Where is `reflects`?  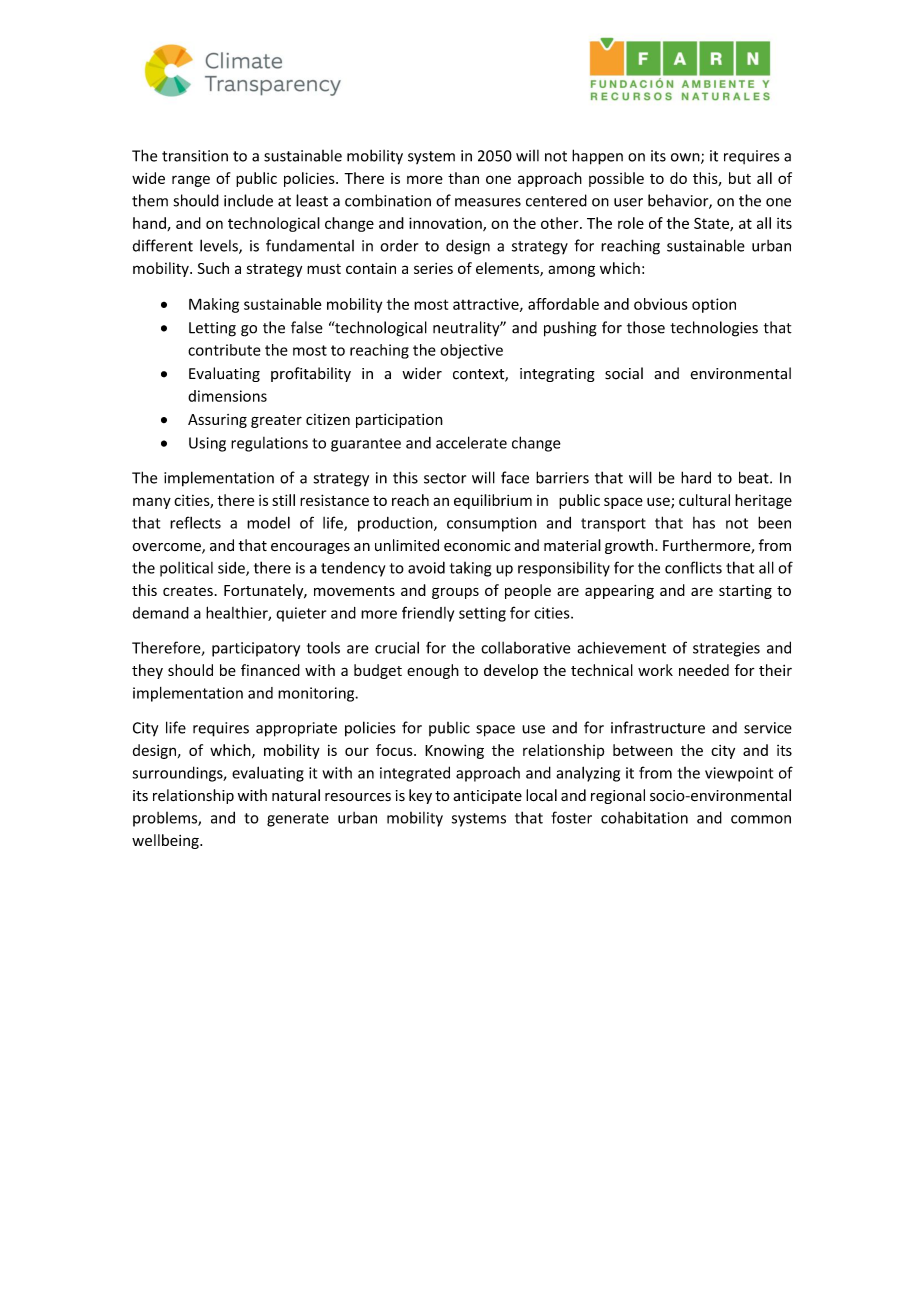 reflects is located at coordinates (195, 522).
